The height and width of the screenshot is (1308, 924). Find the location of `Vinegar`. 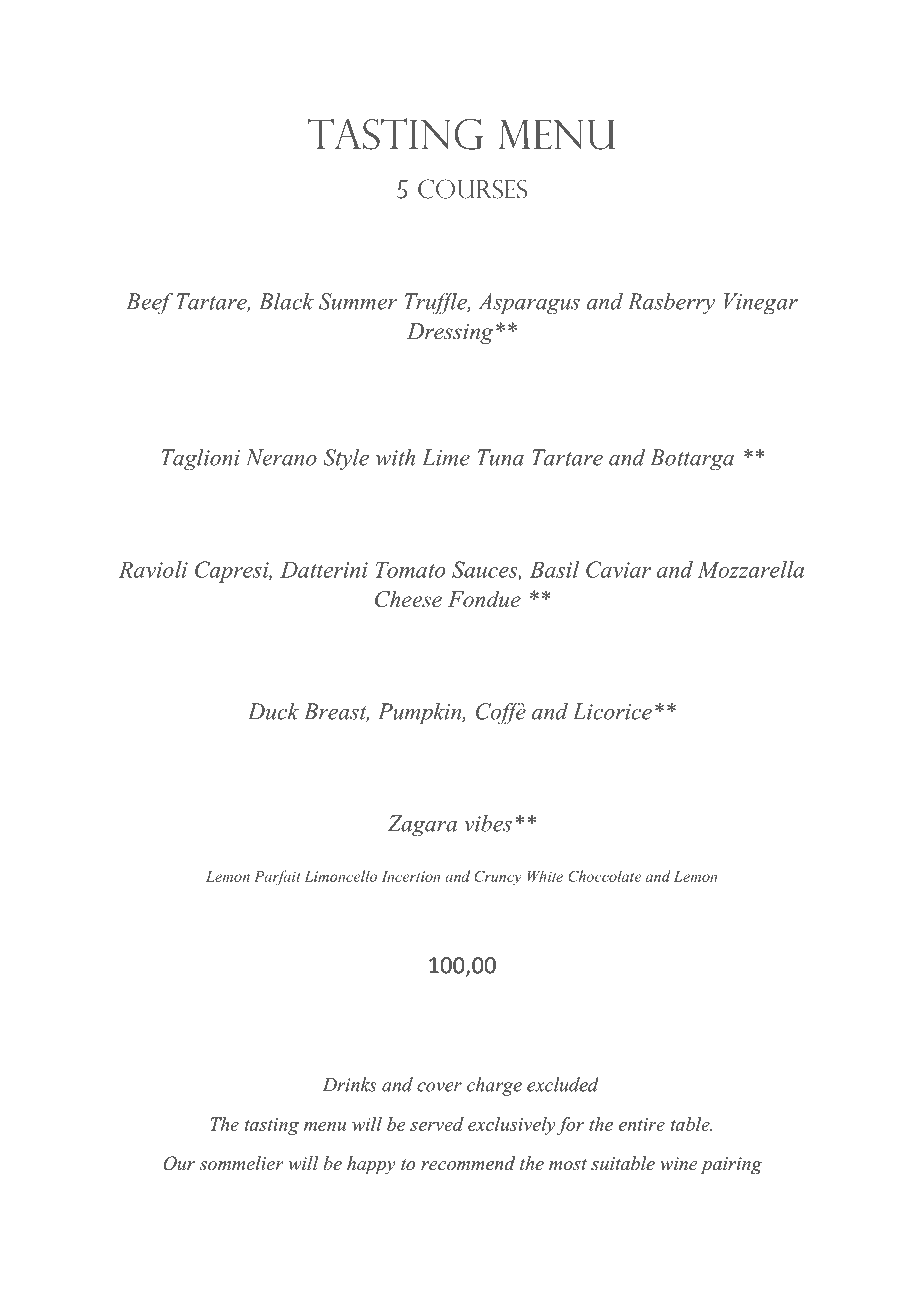

Vinegar is located at coordinates (761, 304).
